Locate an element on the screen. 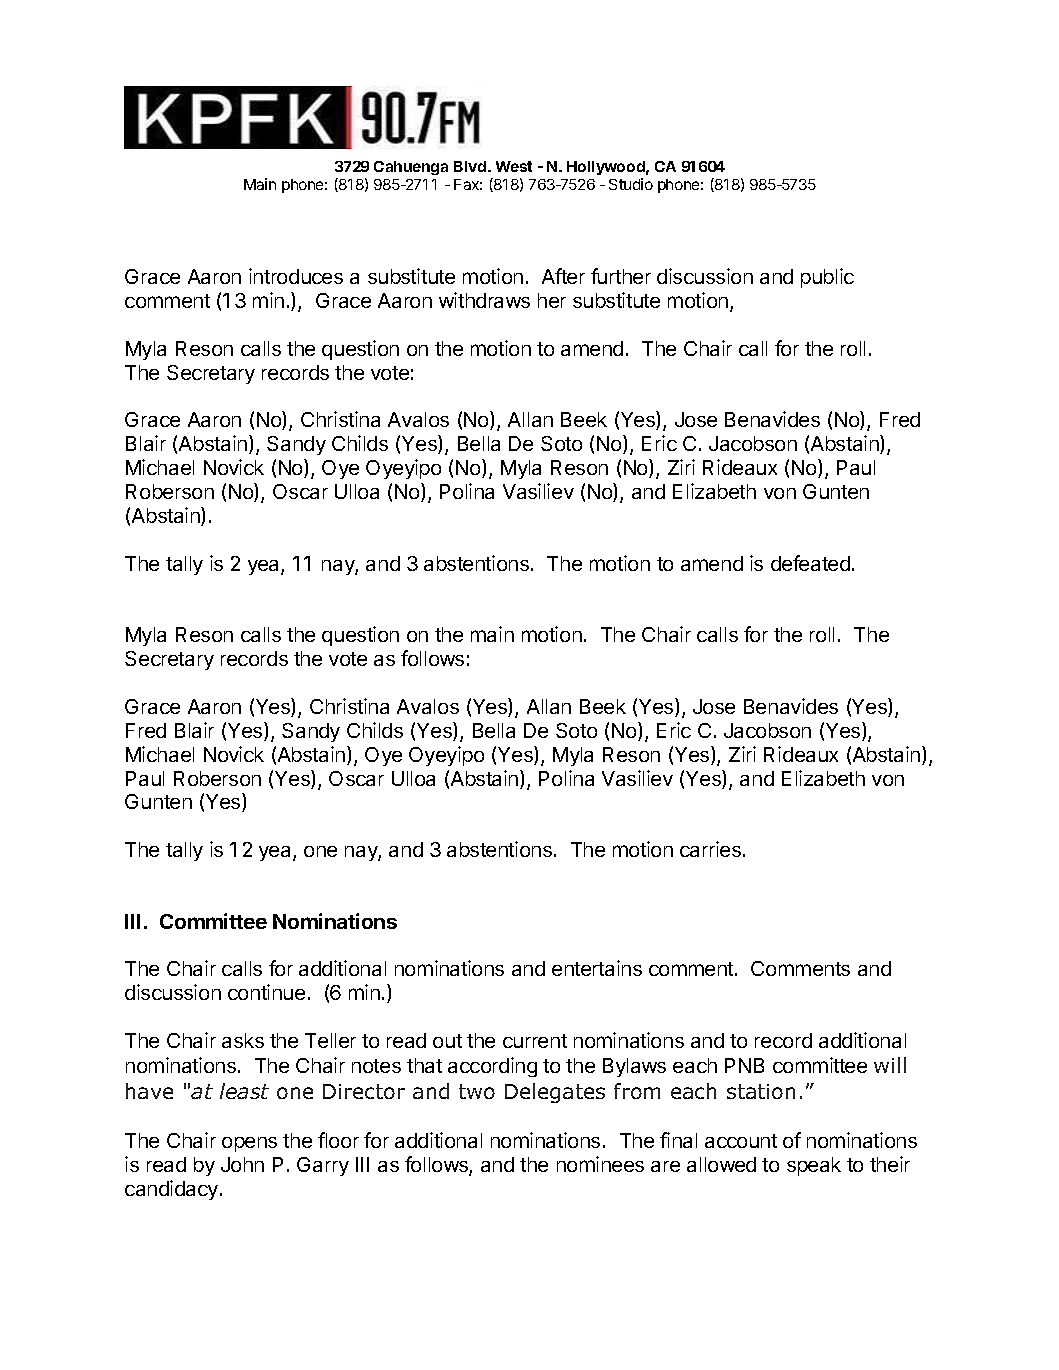  nominees is located at coordinates (600, 1164).
